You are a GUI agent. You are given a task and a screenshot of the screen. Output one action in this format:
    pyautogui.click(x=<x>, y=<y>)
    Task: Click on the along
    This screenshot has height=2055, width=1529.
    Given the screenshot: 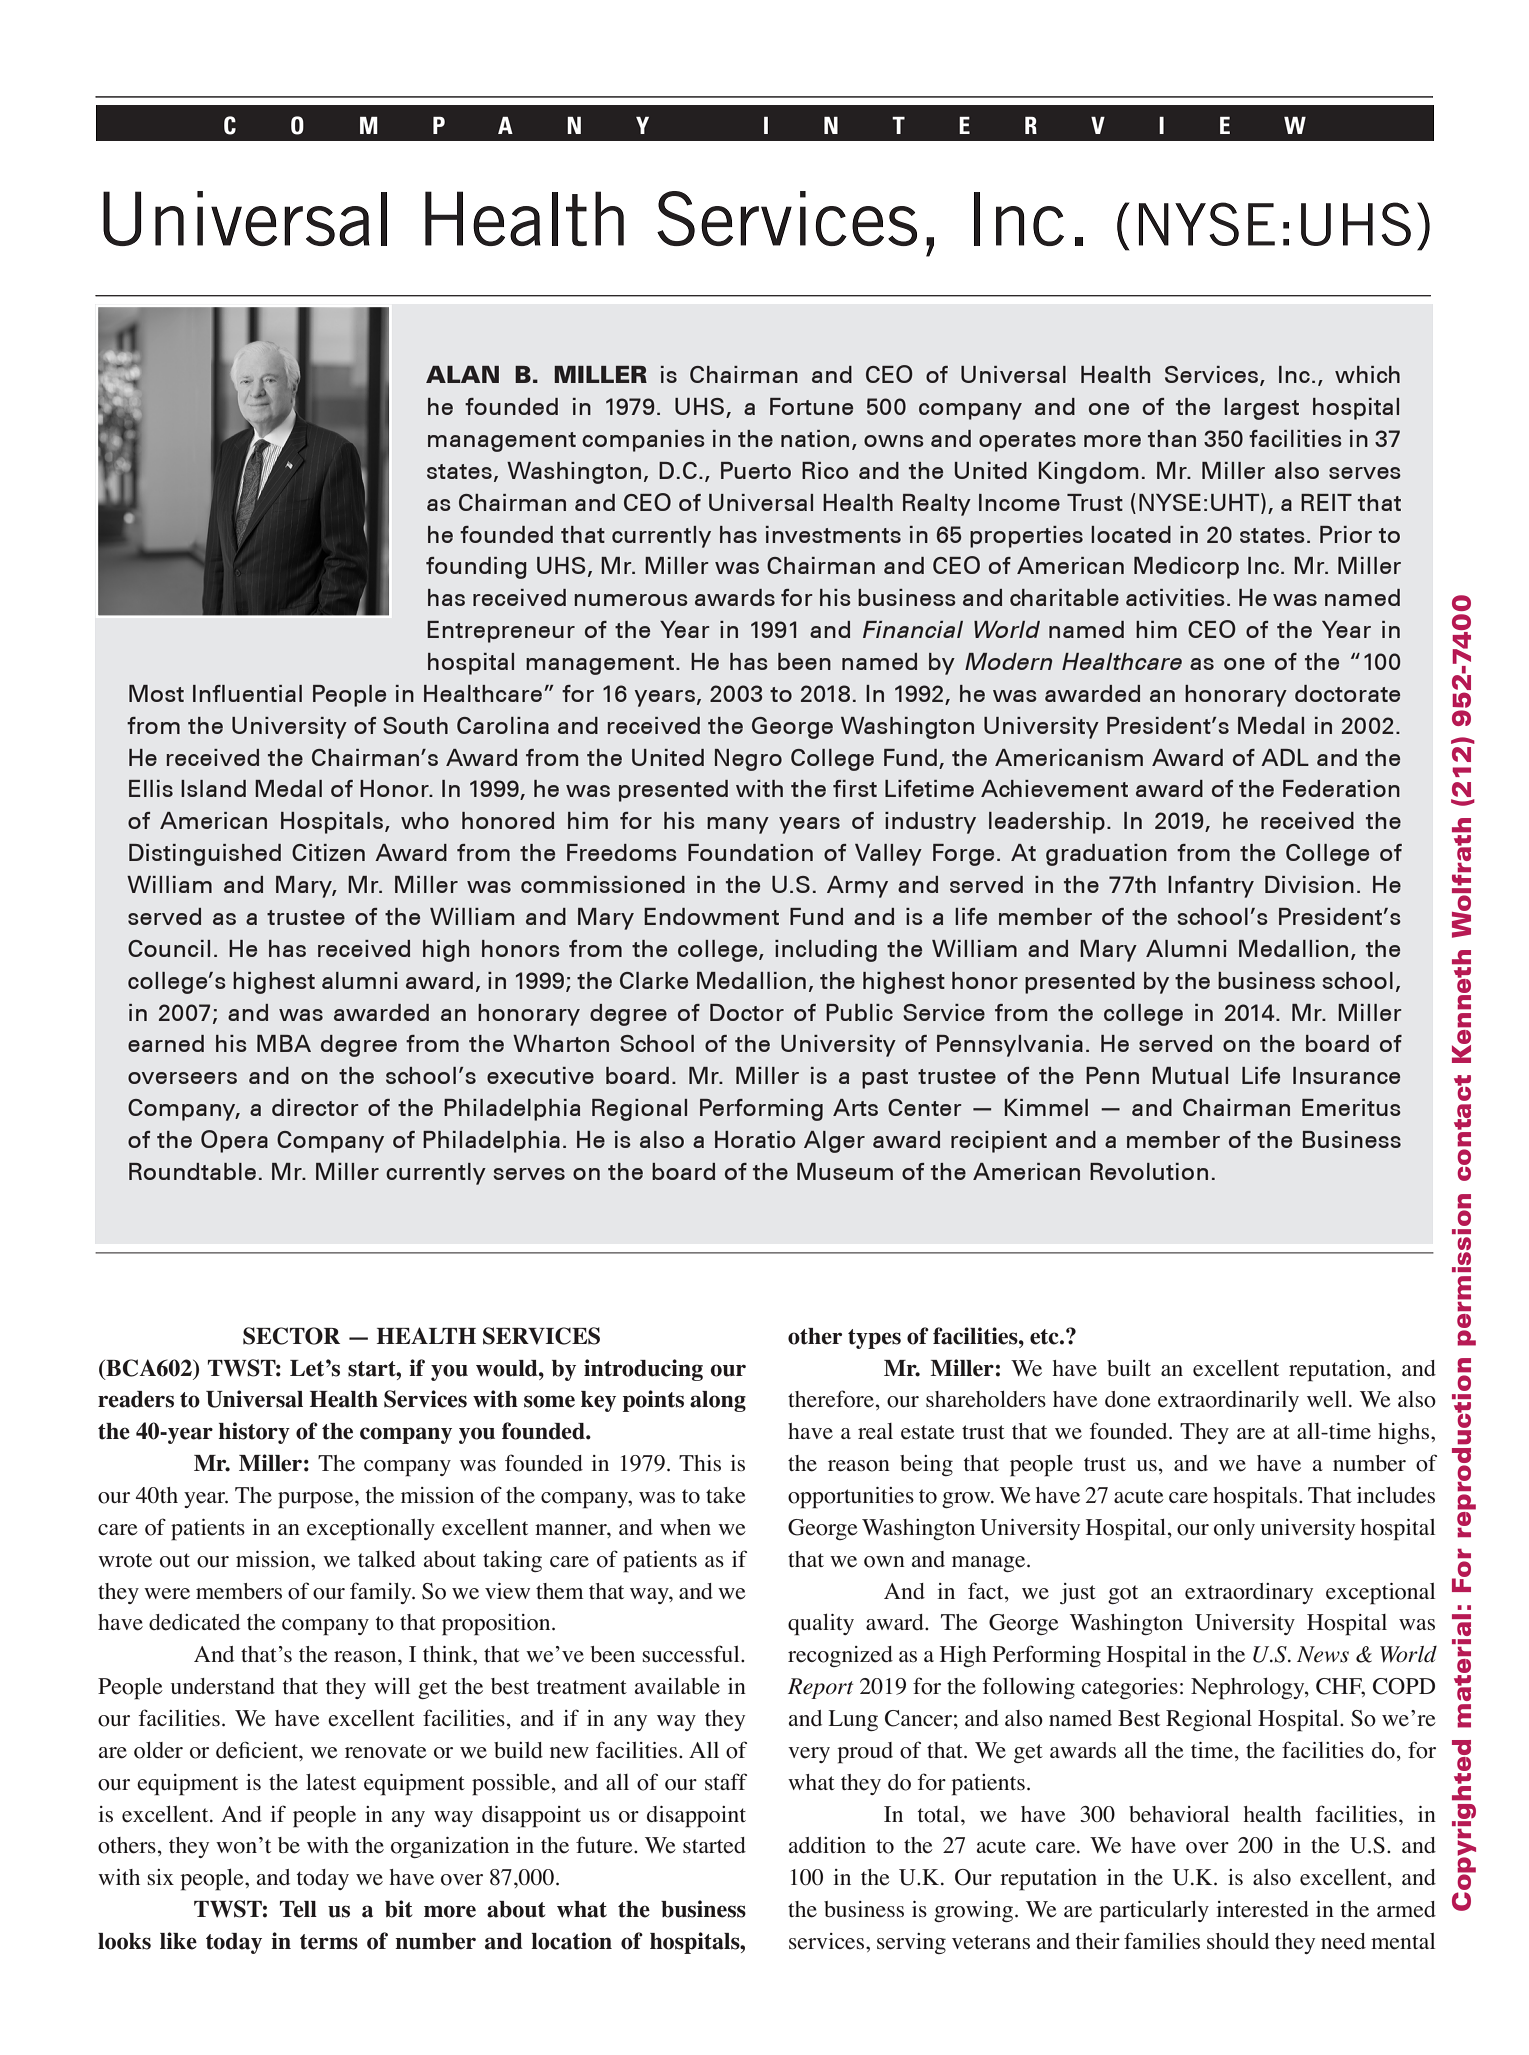 What is the action you would take?
    pyautogui.click(x=718, y=1401)
